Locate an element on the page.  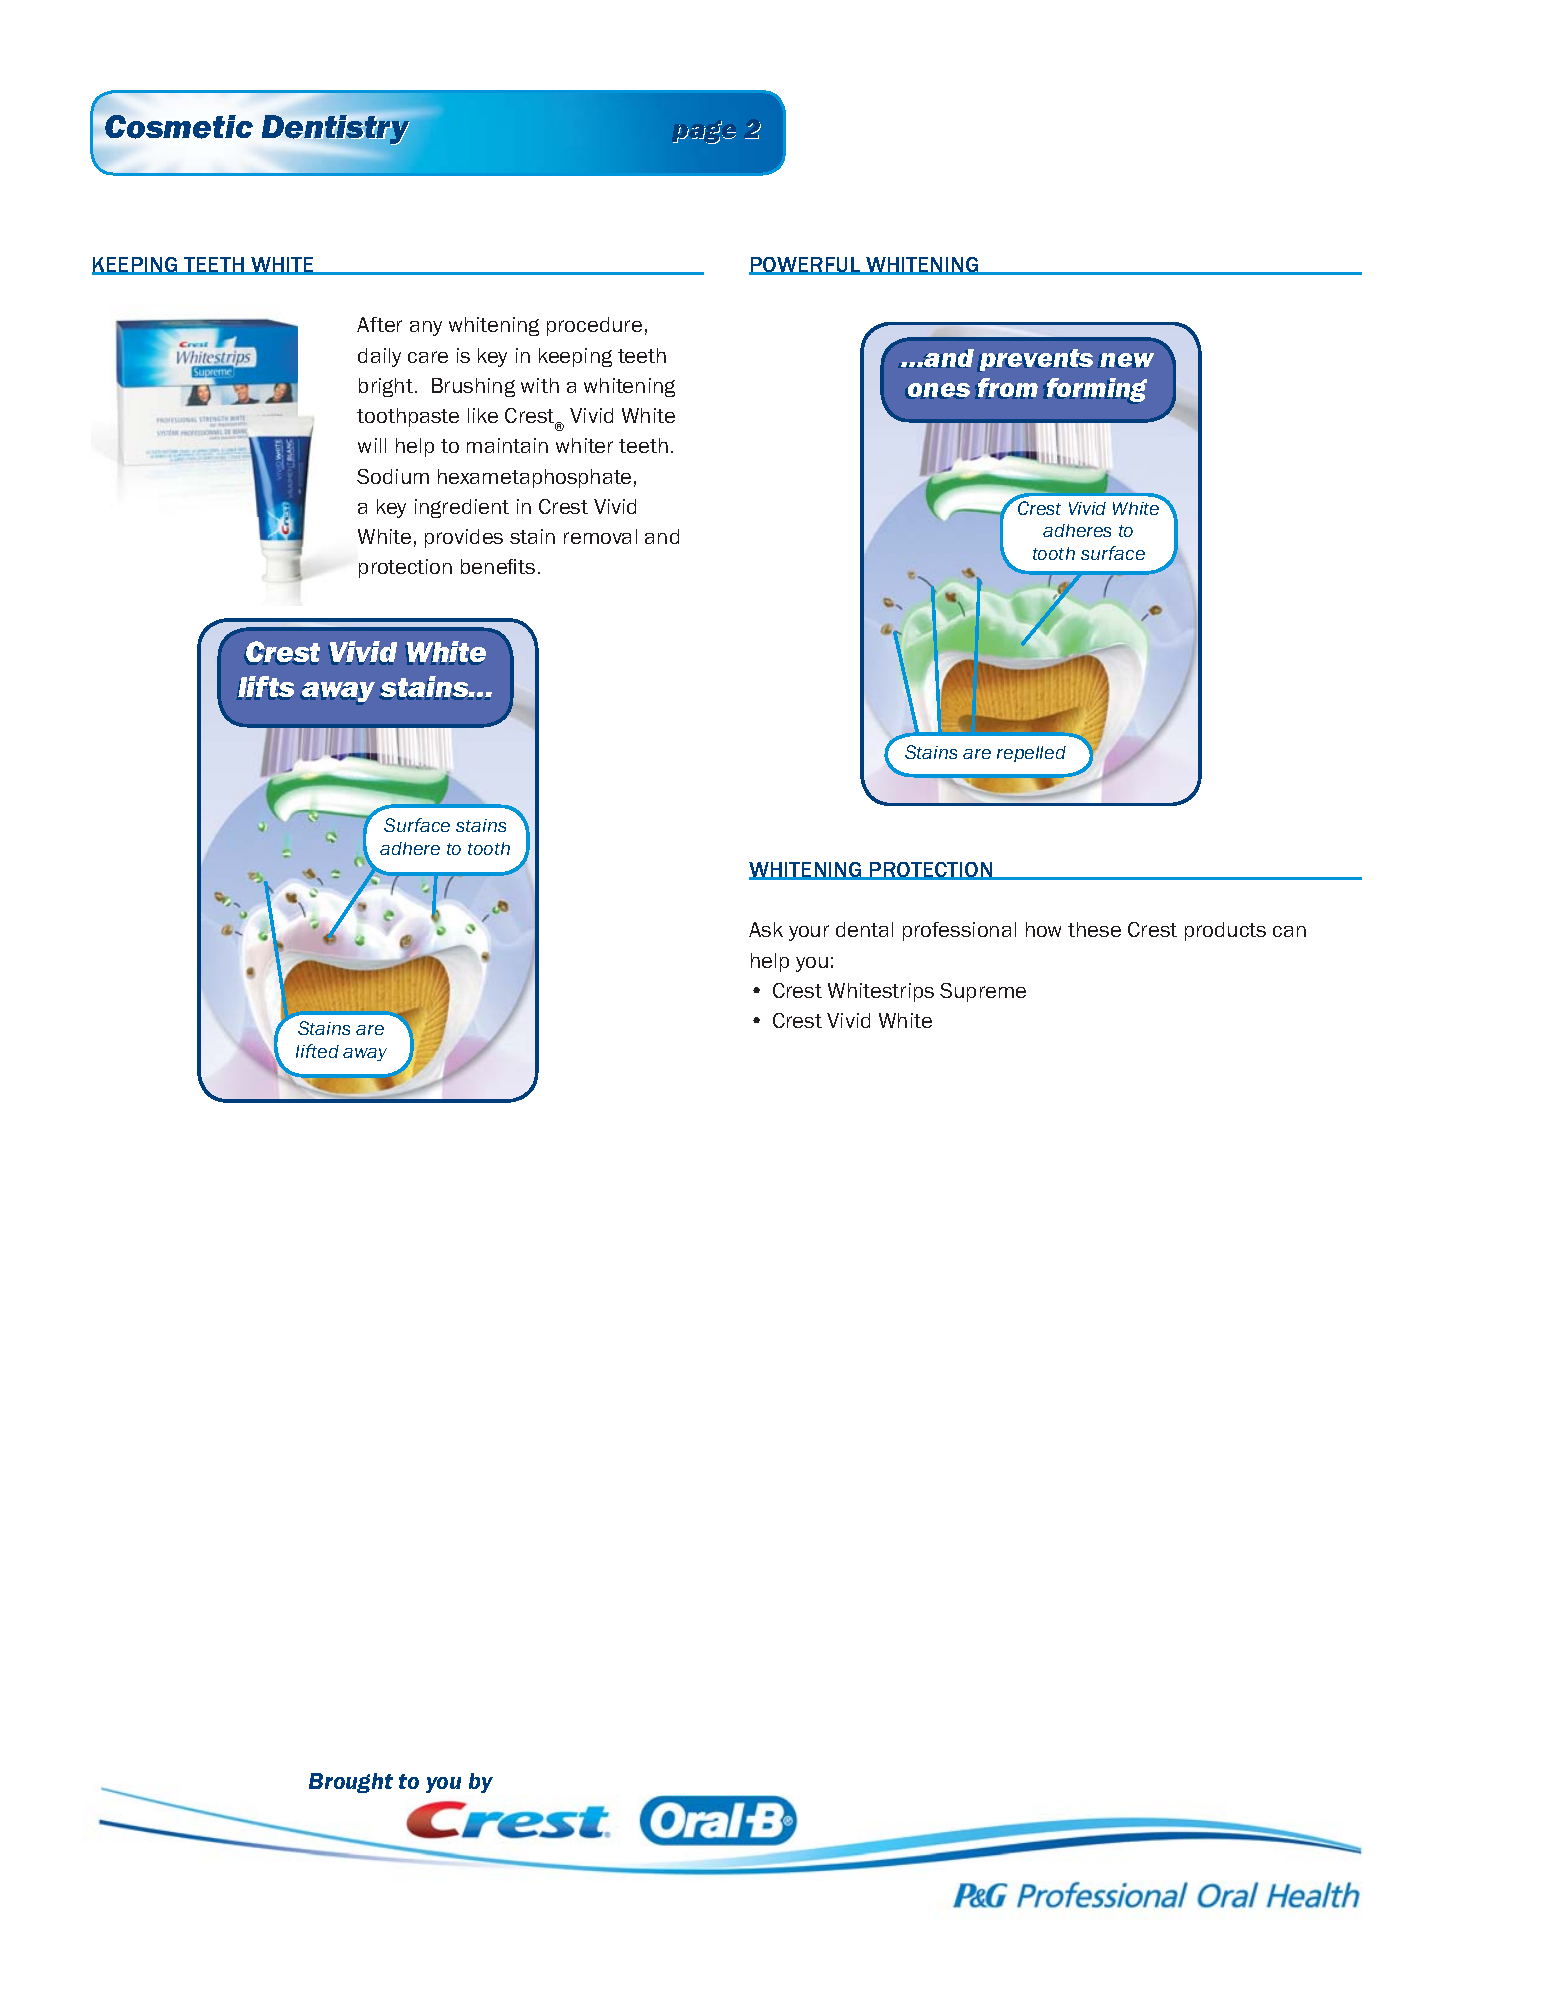
Ask is located at coordinates (766, 929).
